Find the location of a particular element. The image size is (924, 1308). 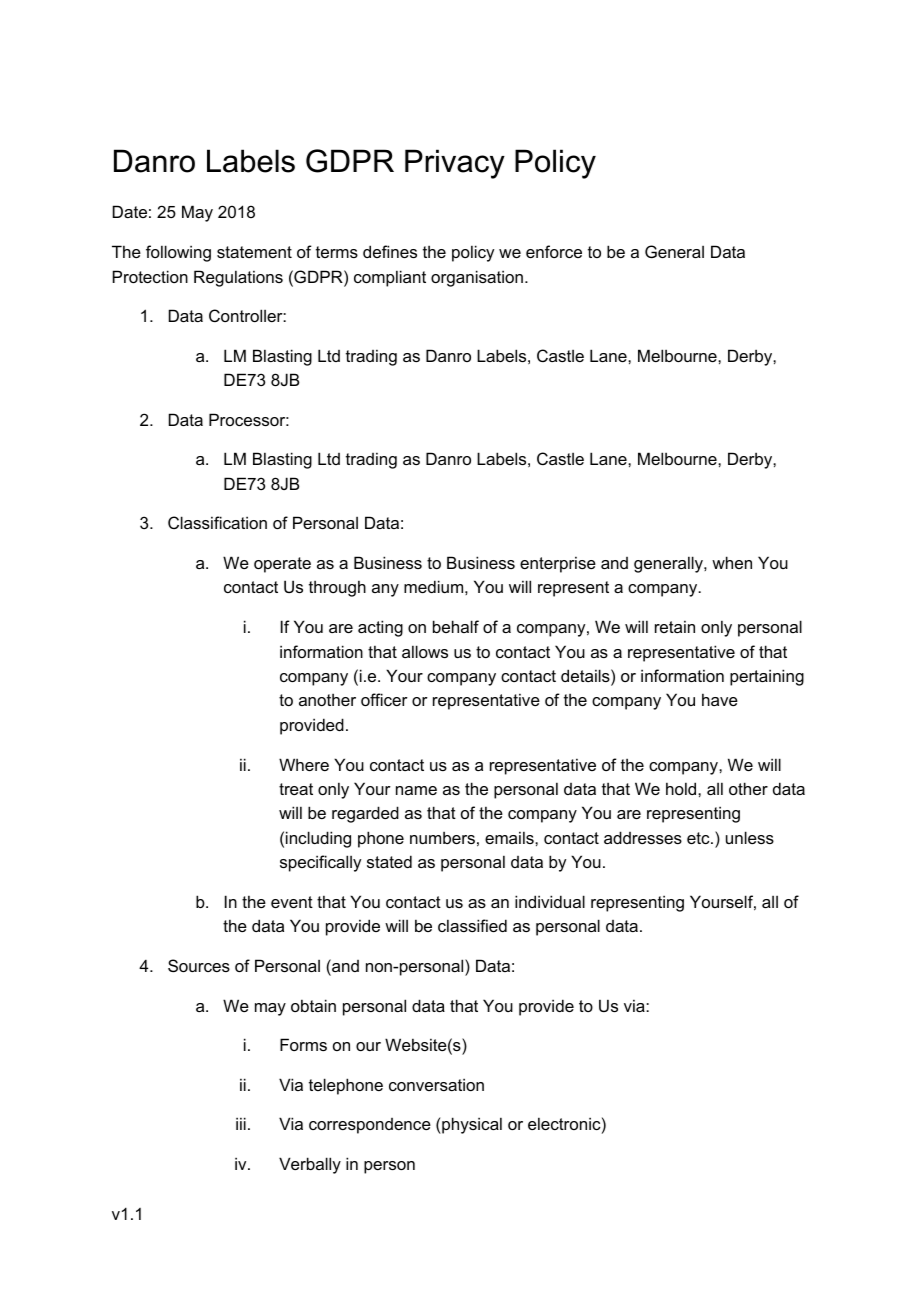

operate is located at coordinates (282, 565).
